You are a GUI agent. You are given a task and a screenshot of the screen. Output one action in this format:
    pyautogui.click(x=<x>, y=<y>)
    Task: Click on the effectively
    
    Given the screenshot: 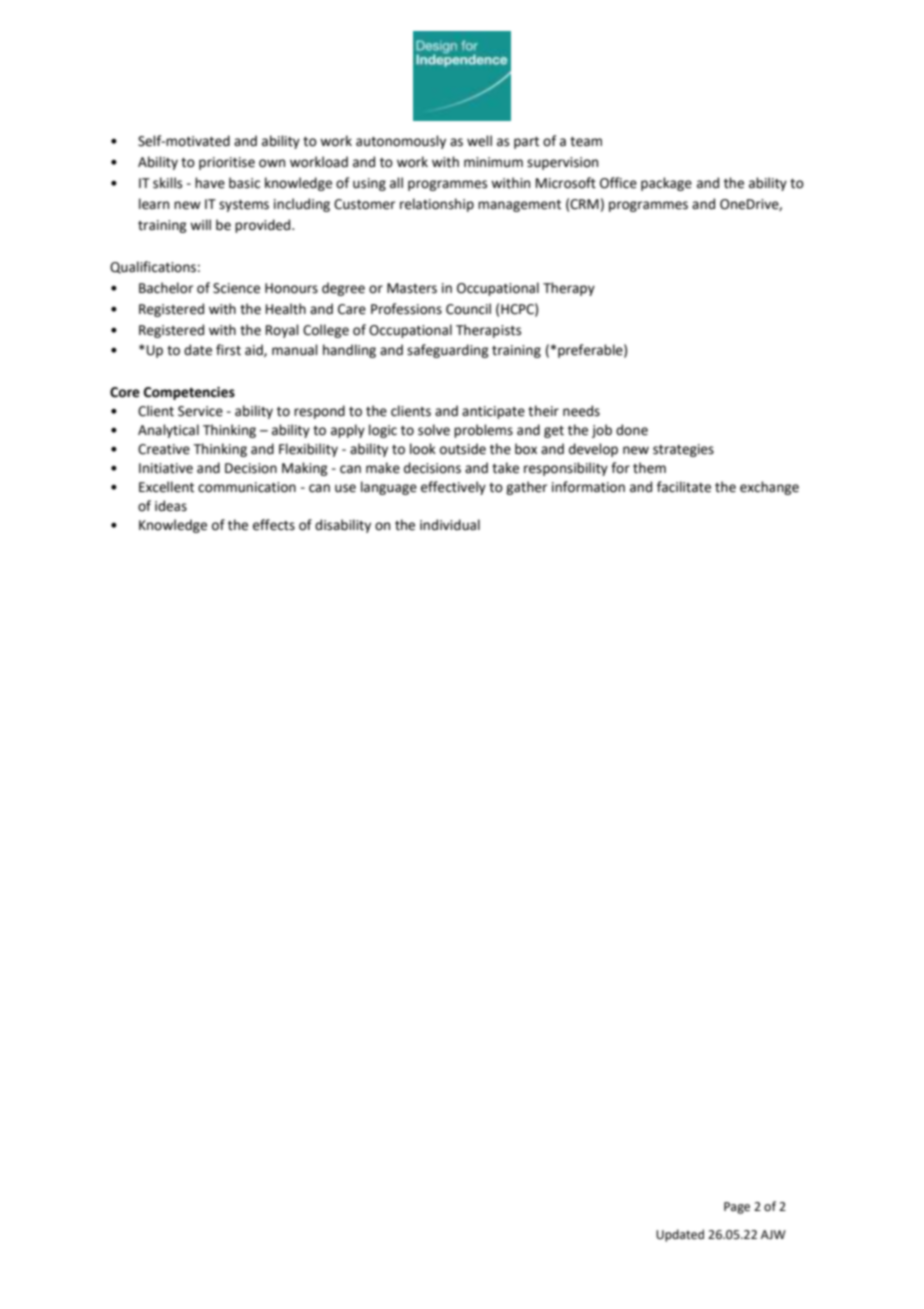 What is the action you would take?
    pyautogui.click(x=453, y=488)
